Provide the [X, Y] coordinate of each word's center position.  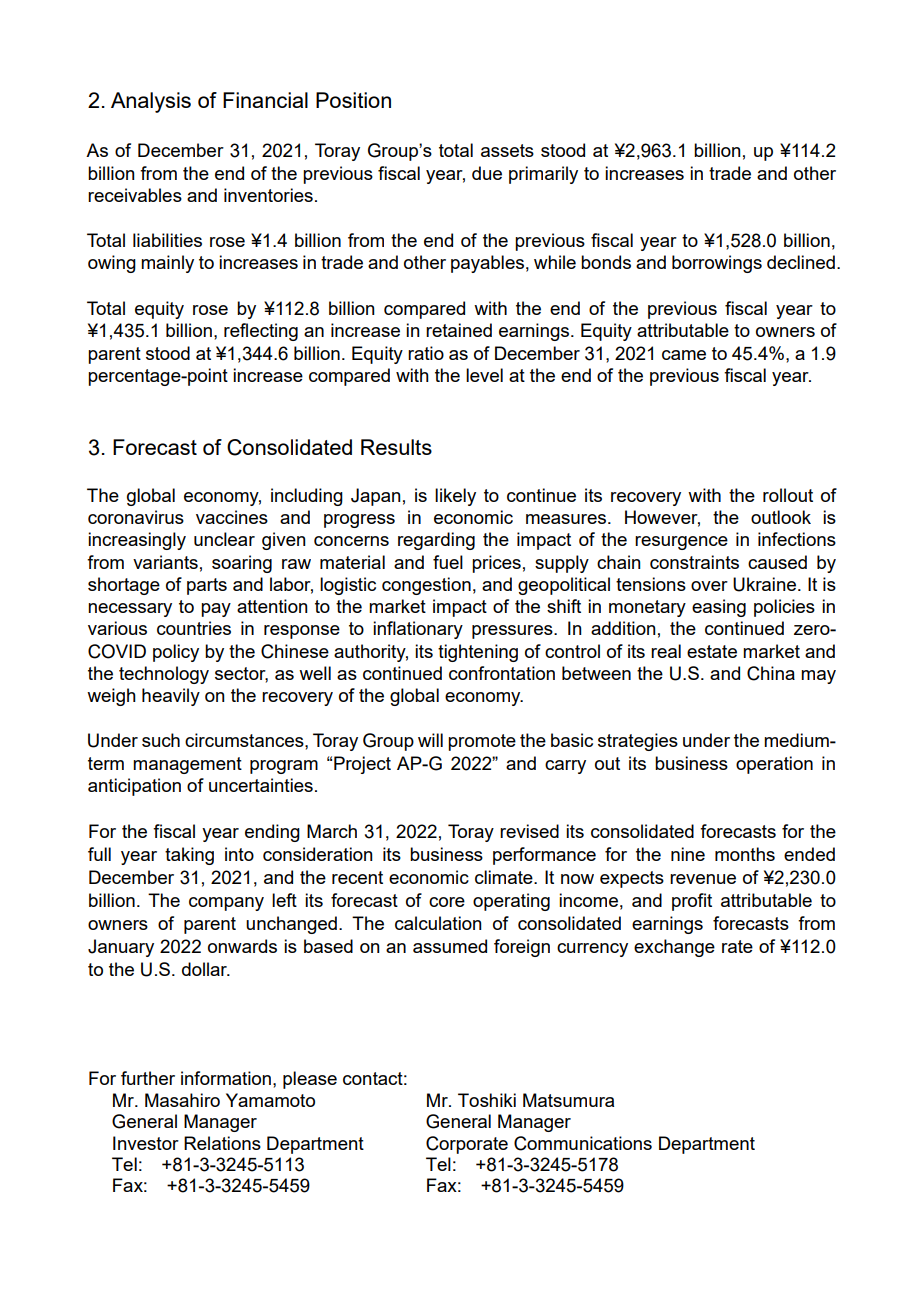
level [484, 375]
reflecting [261, 332]
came [684, 355]
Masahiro [182, 1100]
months [745, 854]
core [447, 902]
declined [801, 262]
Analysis [151, 102]
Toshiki [487, 1100]
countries [194, 628]
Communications [583, 1143]
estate [712, 651]
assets [507, 150]
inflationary [418, 630]
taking [189, 856]
